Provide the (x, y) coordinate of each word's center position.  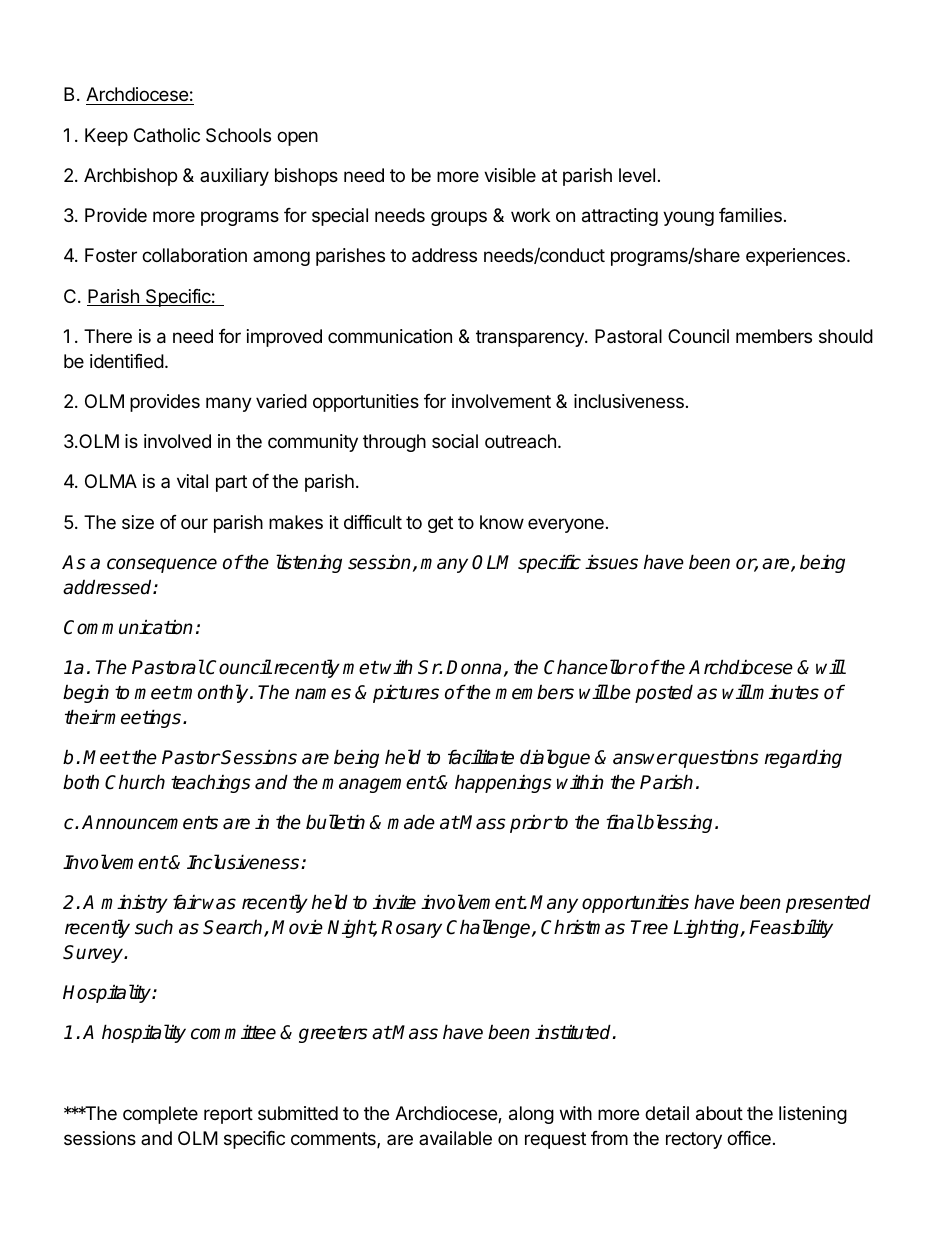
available (455, 1138)
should (846, 336)
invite (394, 902)
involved (177, 441)
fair (187, 902)
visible (510, 175)
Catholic (167, 135)
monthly (215, 693)
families (750, 215)
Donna (473, 667)
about (719, 1113)
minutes (785, 692)
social (455, 441)
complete (160, 1115)
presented (828, 903)
